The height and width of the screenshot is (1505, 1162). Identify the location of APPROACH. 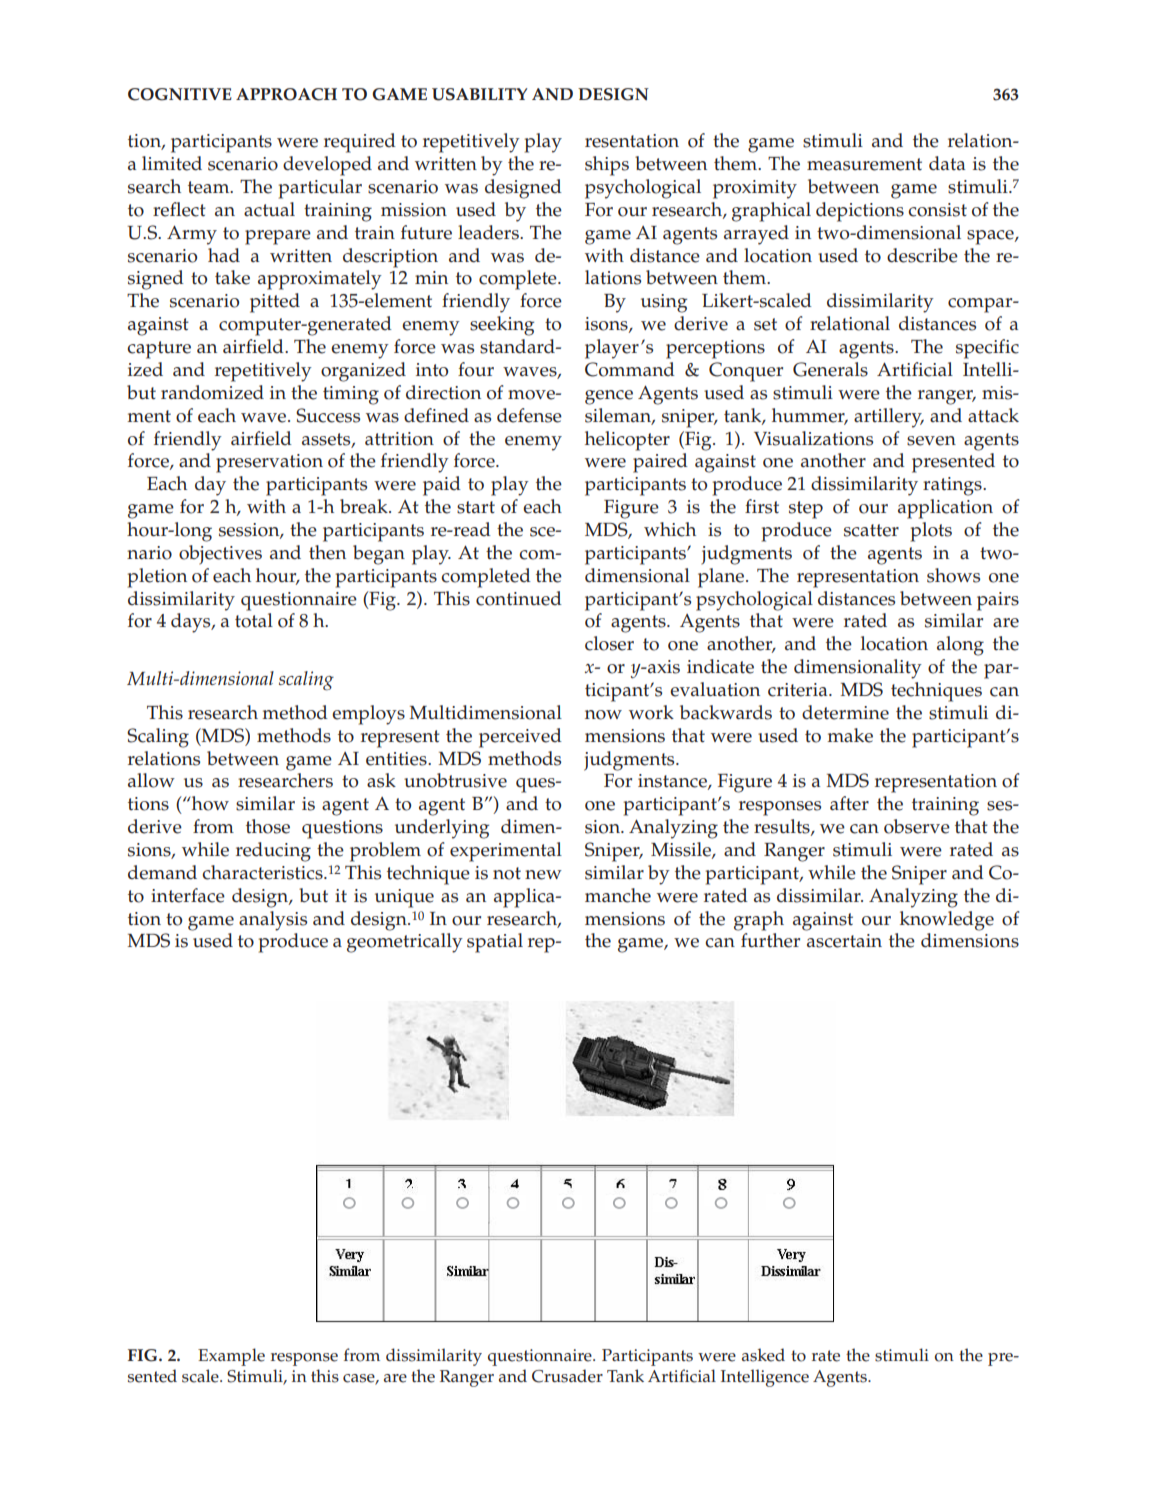
(286, 94).
